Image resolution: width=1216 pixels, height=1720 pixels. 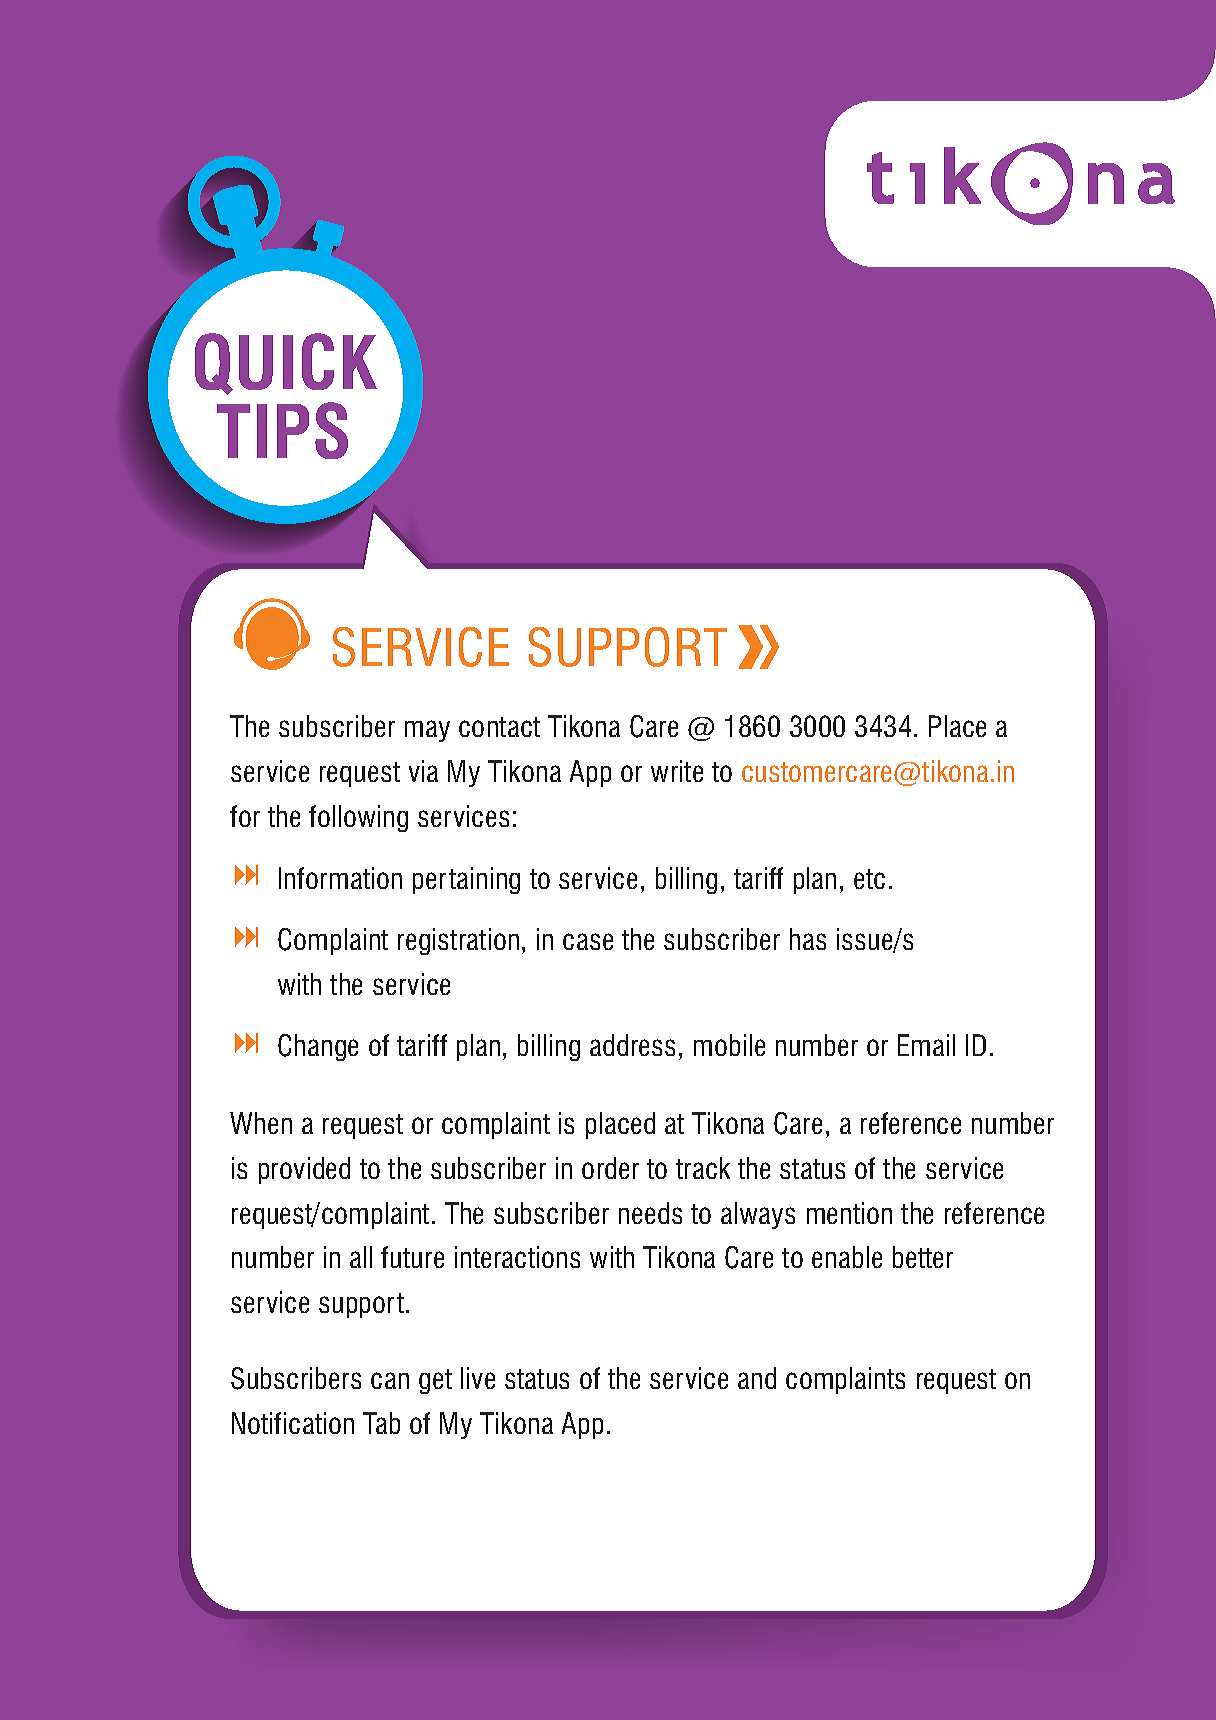 I want to click on write, so click(x=677, y=771).
